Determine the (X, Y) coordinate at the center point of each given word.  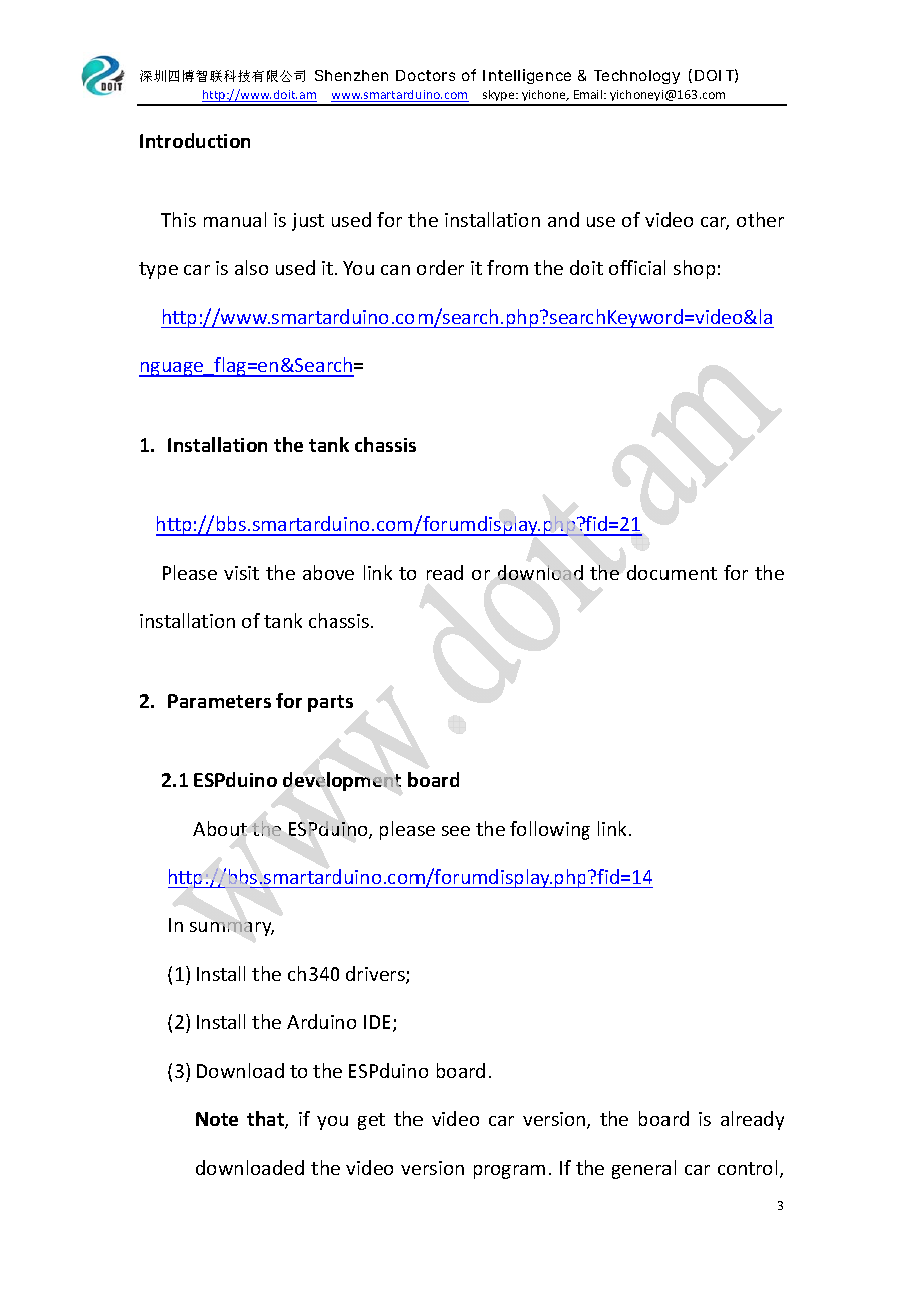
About (220, 828)
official (637, 267)
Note (217, 1119)
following (550, 830)
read (445, 572)
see (456, 831)
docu (648, 572)
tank (283, 620)
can (395, 270)
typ (152, 270)
